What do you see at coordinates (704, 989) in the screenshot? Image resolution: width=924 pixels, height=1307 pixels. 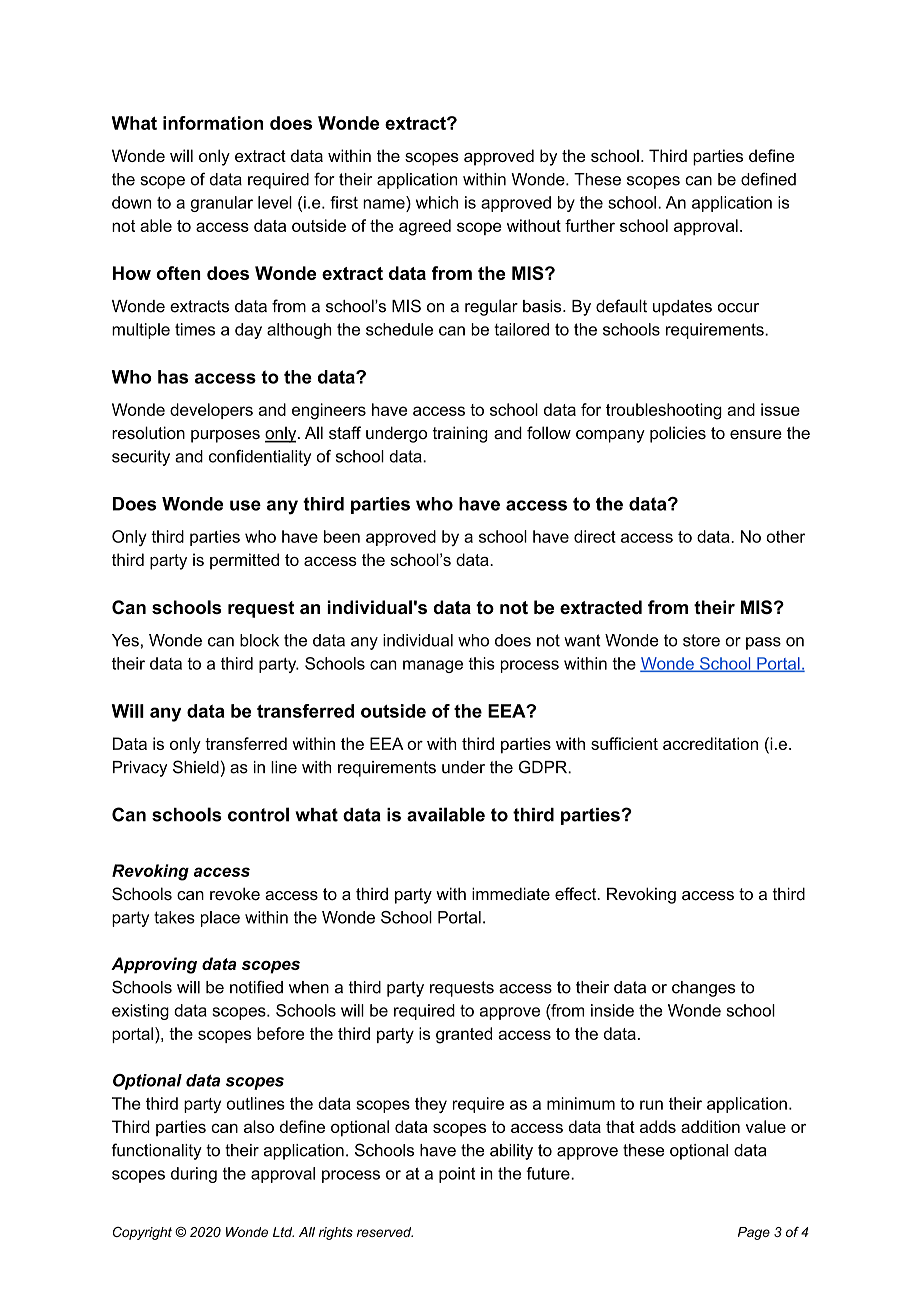 I see `changes` at bounding box center [704, 989].
